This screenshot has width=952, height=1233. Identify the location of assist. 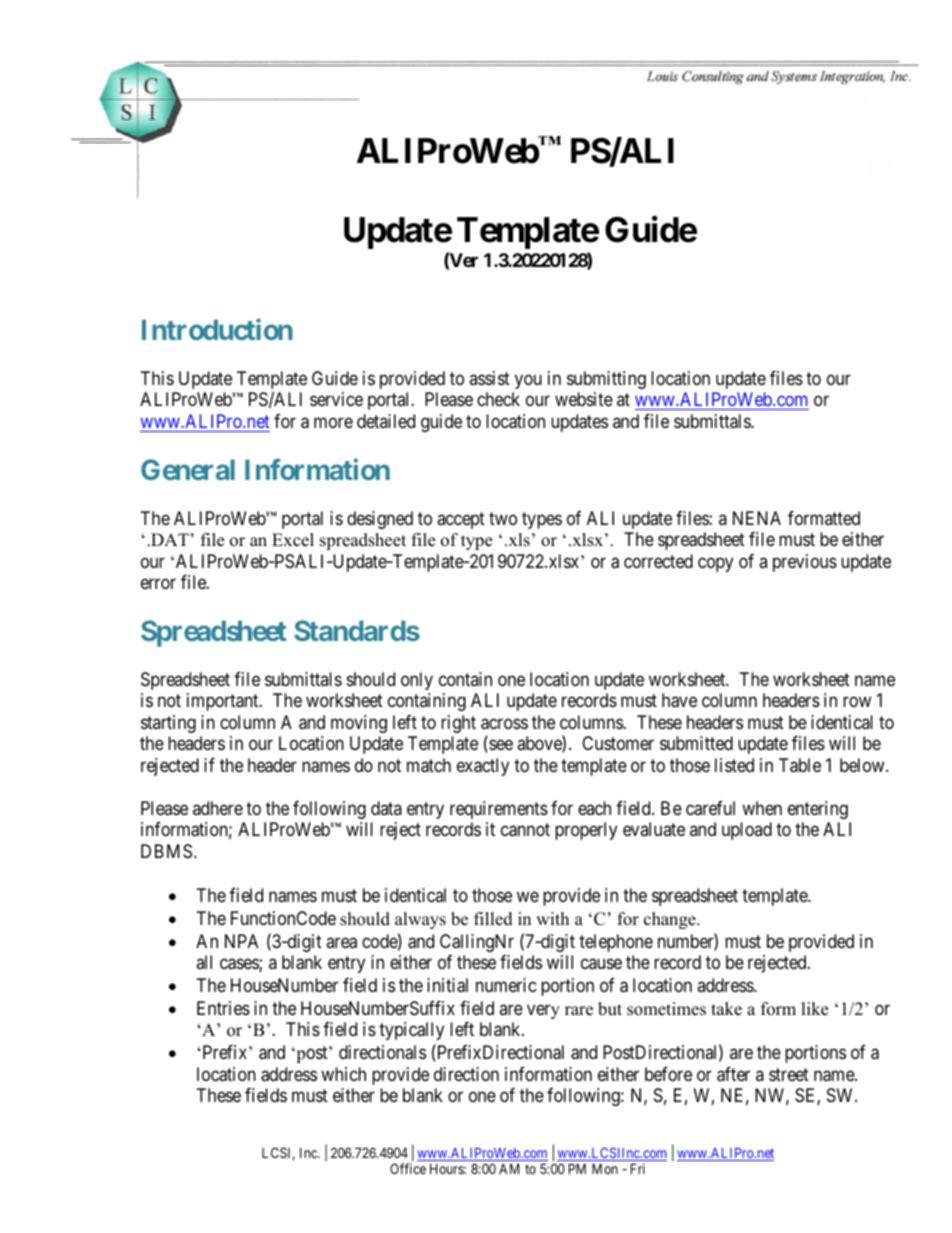
(489, 378).
